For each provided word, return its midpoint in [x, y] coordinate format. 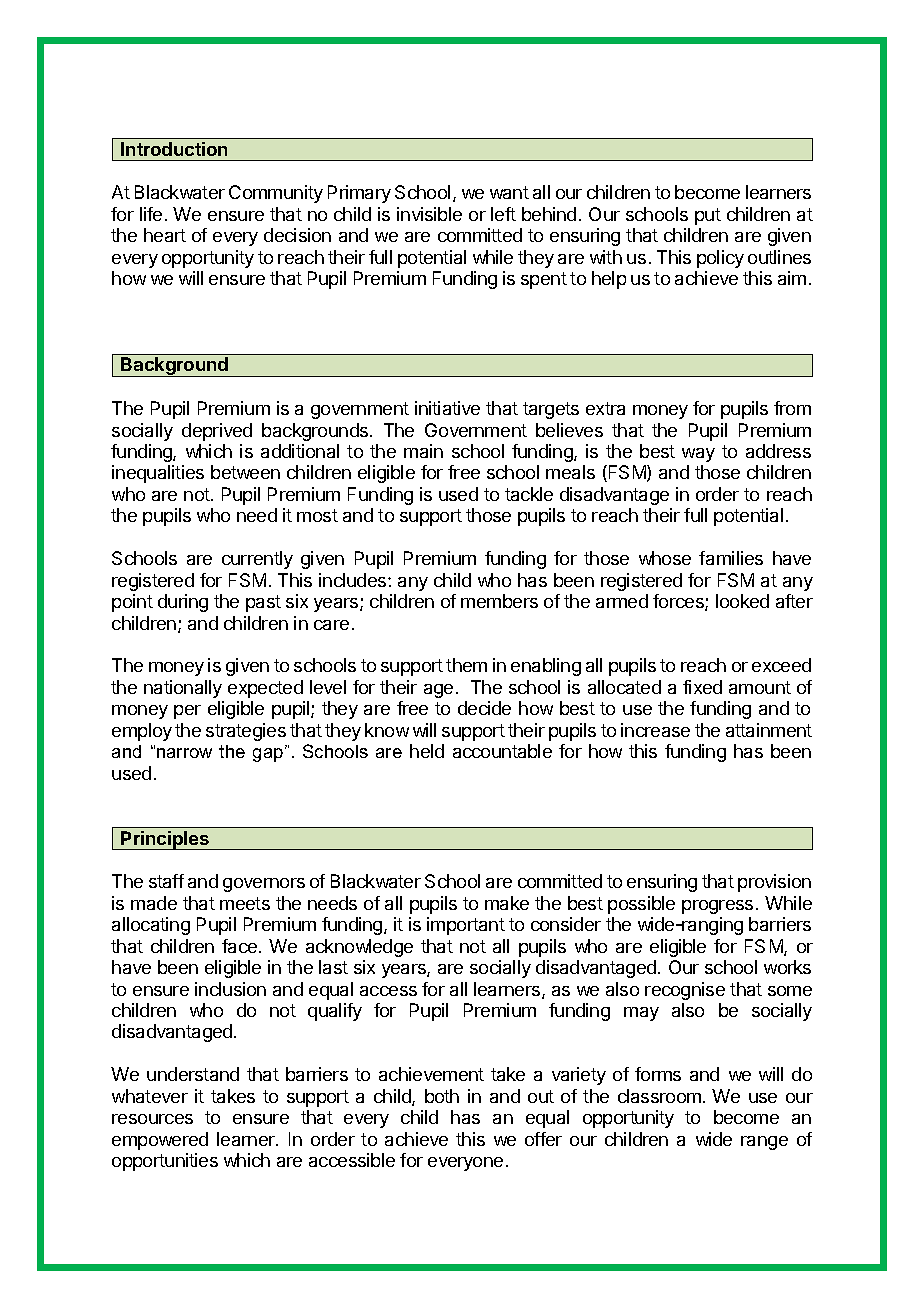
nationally [183, 689]
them [466, 665]
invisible [429, 214]
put [708, 216]
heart [165, 235]
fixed [702, 687]
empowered [160, 1141]
